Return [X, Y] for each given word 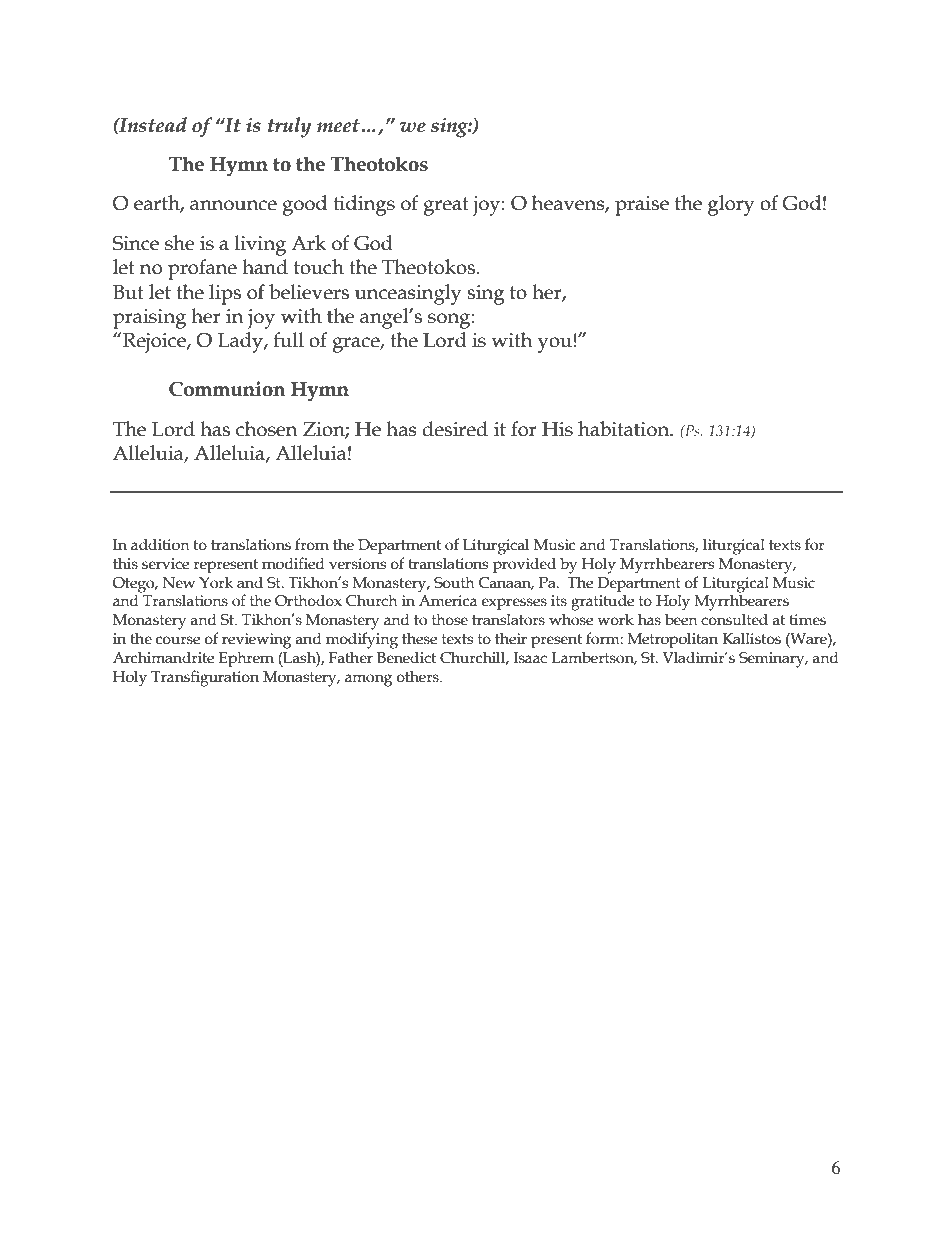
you [555, 345]
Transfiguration [205, 678]
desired [455, 429]
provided [524, 565]
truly [289, 127]
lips [225, 294]
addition [160, 544]
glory [731, 205]
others [418, 676]
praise [642, 206]
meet [338, 126]
